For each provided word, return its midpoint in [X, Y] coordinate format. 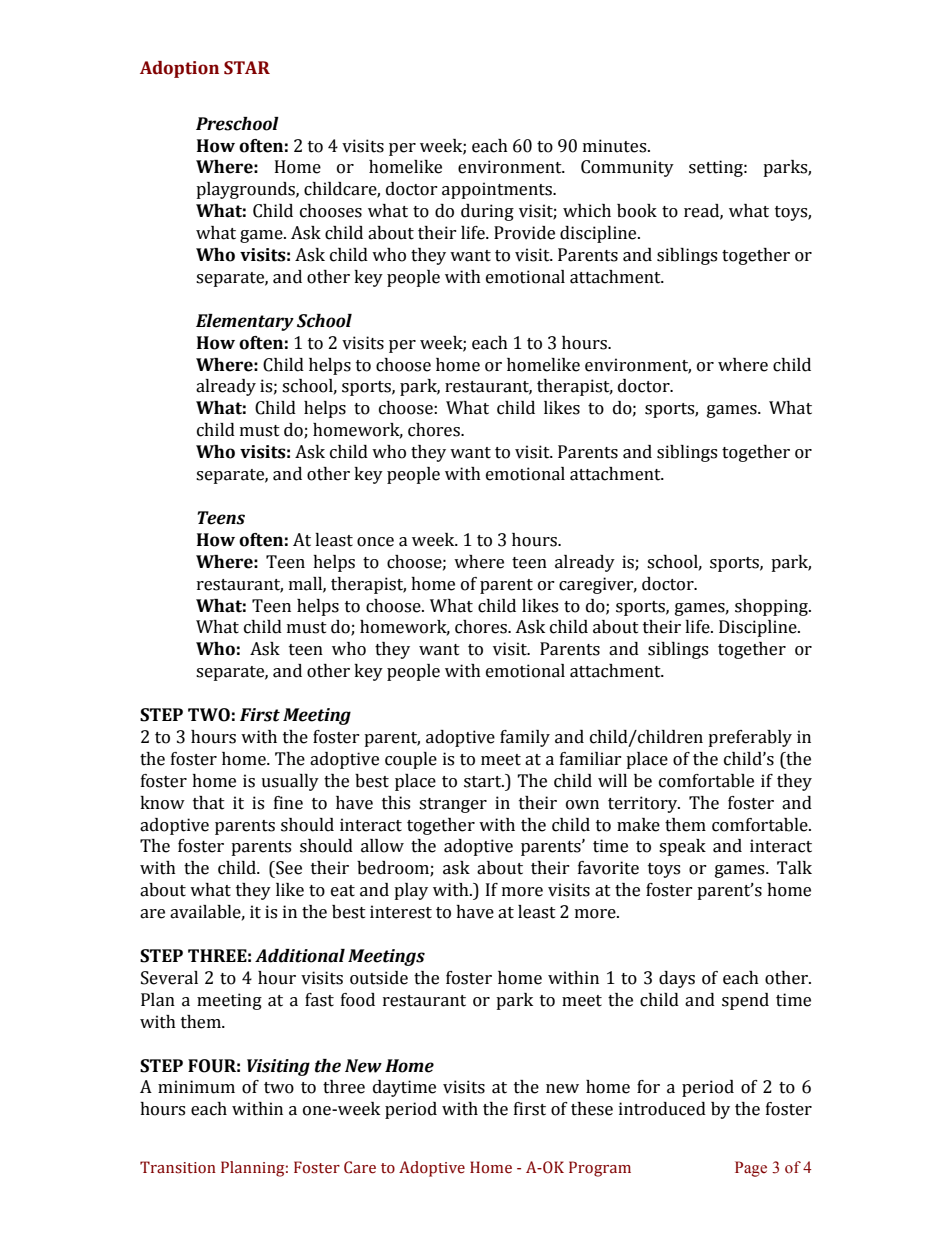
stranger [453, 805]
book [637, 211]
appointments [498, 190]
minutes [616, 146]
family [525, 738]
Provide [524, 233]
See [288, 868]
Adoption [179, 69]
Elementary [245, 322]
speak [682, 847]
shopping [772, 607]
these [592, 1109]
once [375, 542]
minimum [196, 1087]
